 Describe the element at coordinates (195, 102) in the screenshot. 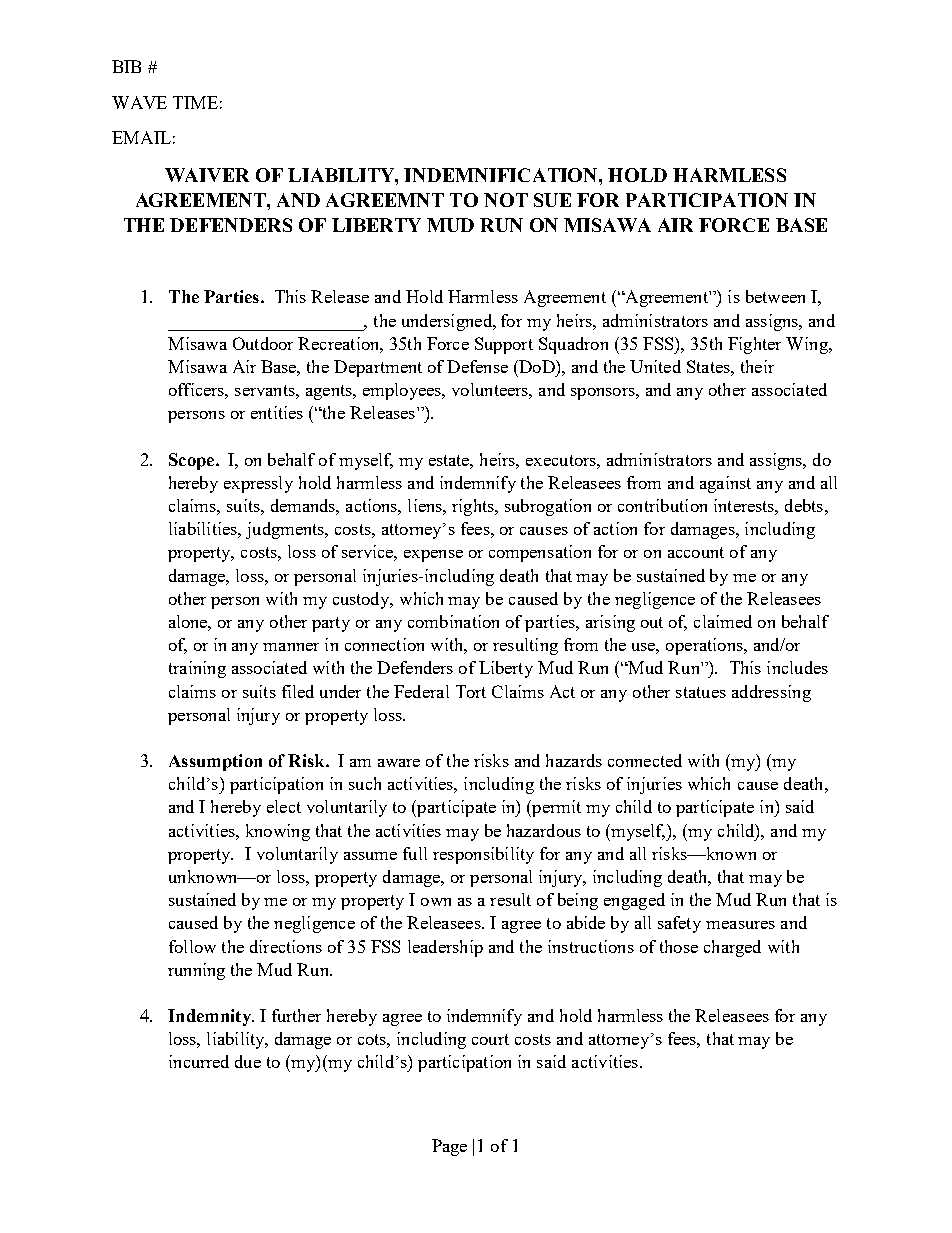

I see `TIME` at that location.
